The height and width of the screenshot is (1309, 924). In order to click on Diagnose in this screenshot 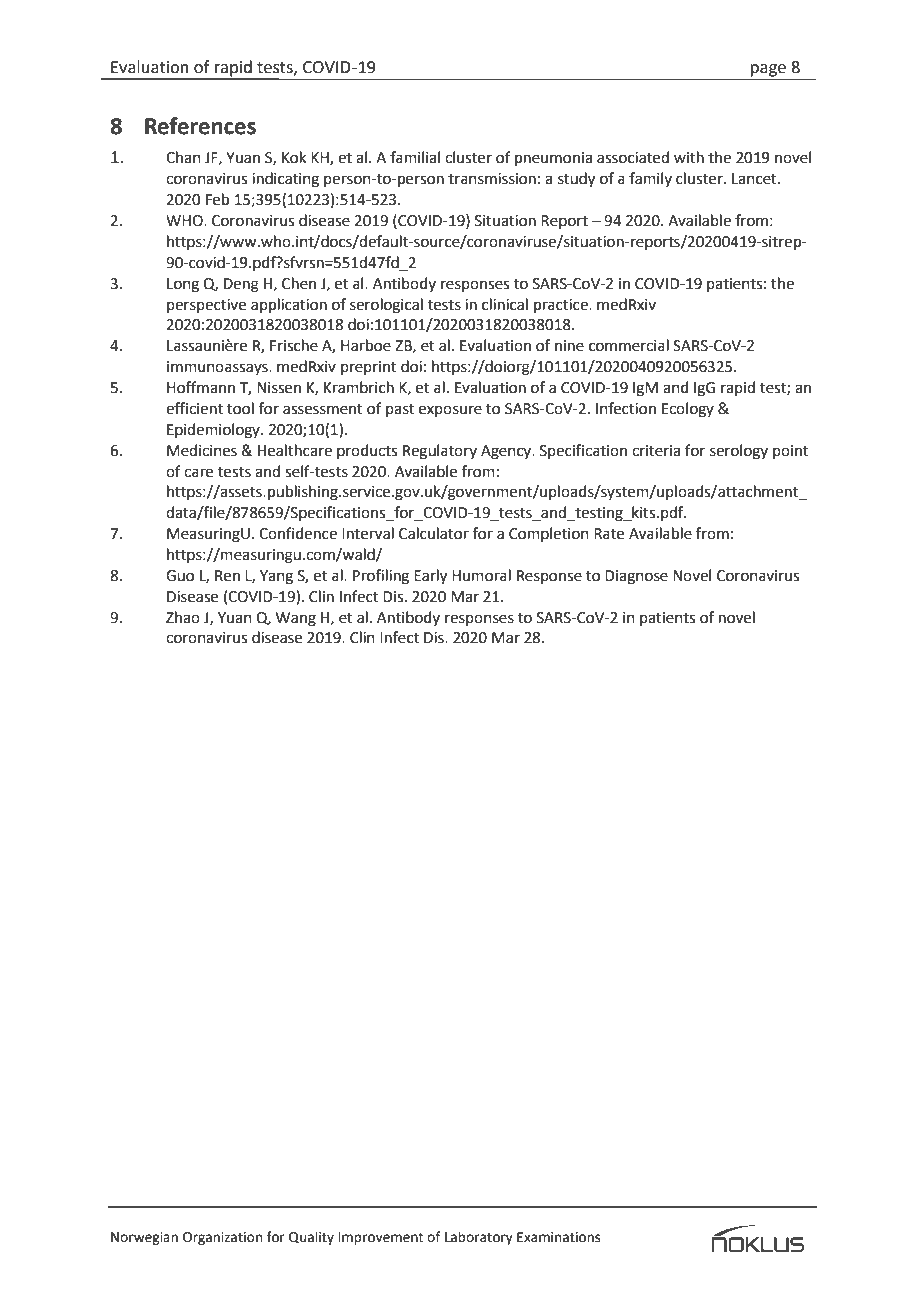, I will do `click(636, 577)`.
